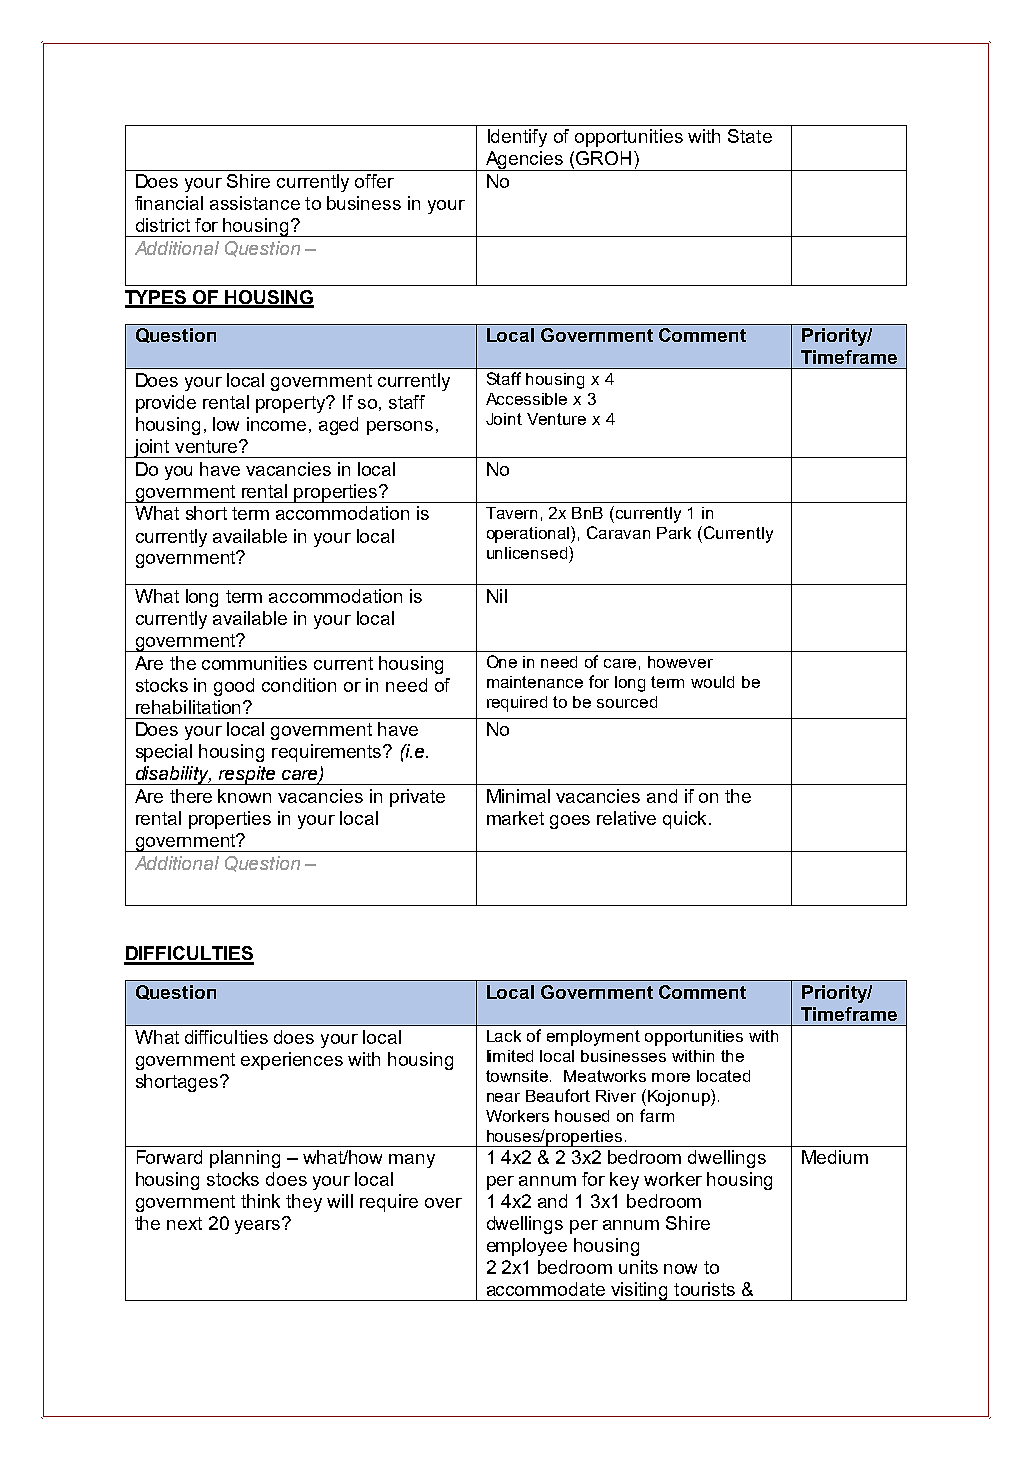 The height and width of the document is (1460, 1032). What do you see at coordinates (750, 136) in the document?
I see `State` at bounding box center [750, 136].
